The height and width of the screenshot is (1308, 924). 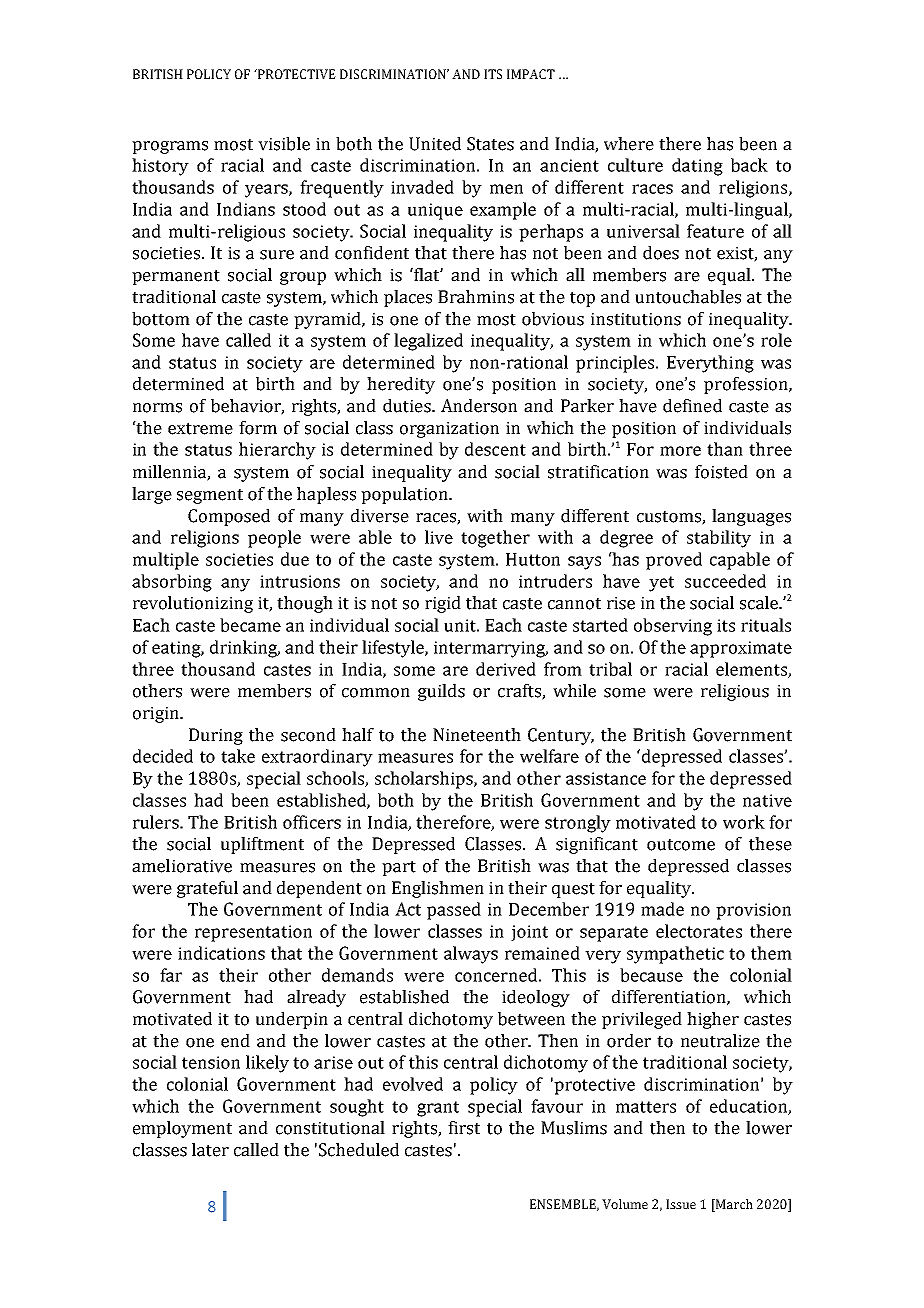 What do you see at coordinates (262, 845) in the screenshot?
I see `upliftment` at bounding box center [262, 845].
